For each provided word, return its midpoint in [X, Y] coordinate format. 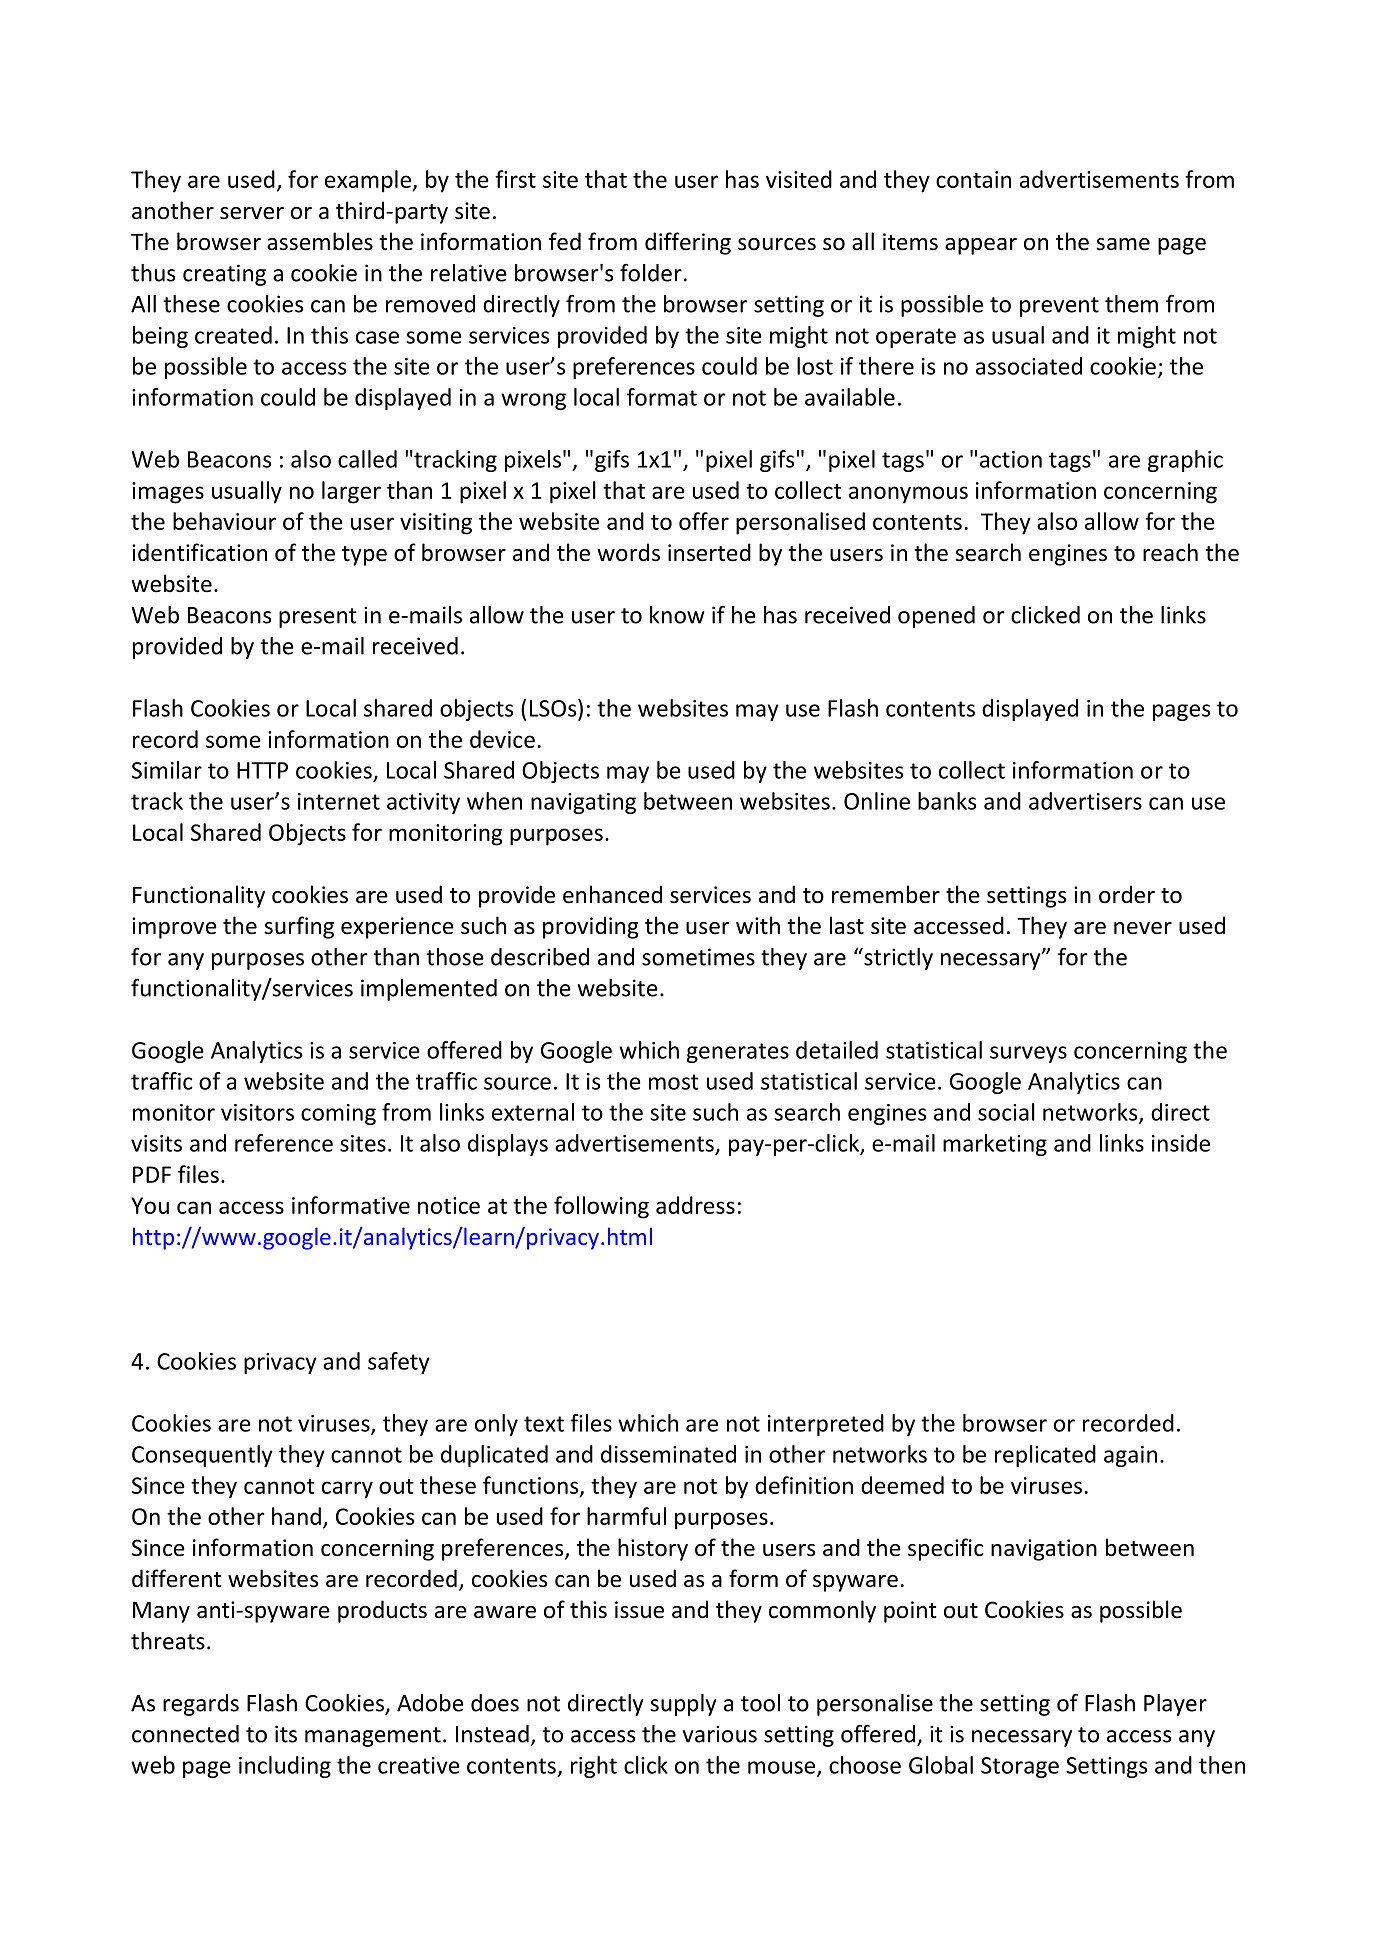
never [1143, 928]
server [252, 213]
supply [683, 1705]
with [758, 925]
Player [1175, 1705]
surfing [299, 927]
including [285, 1767]
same [1123, 244]
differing [688, 243]
